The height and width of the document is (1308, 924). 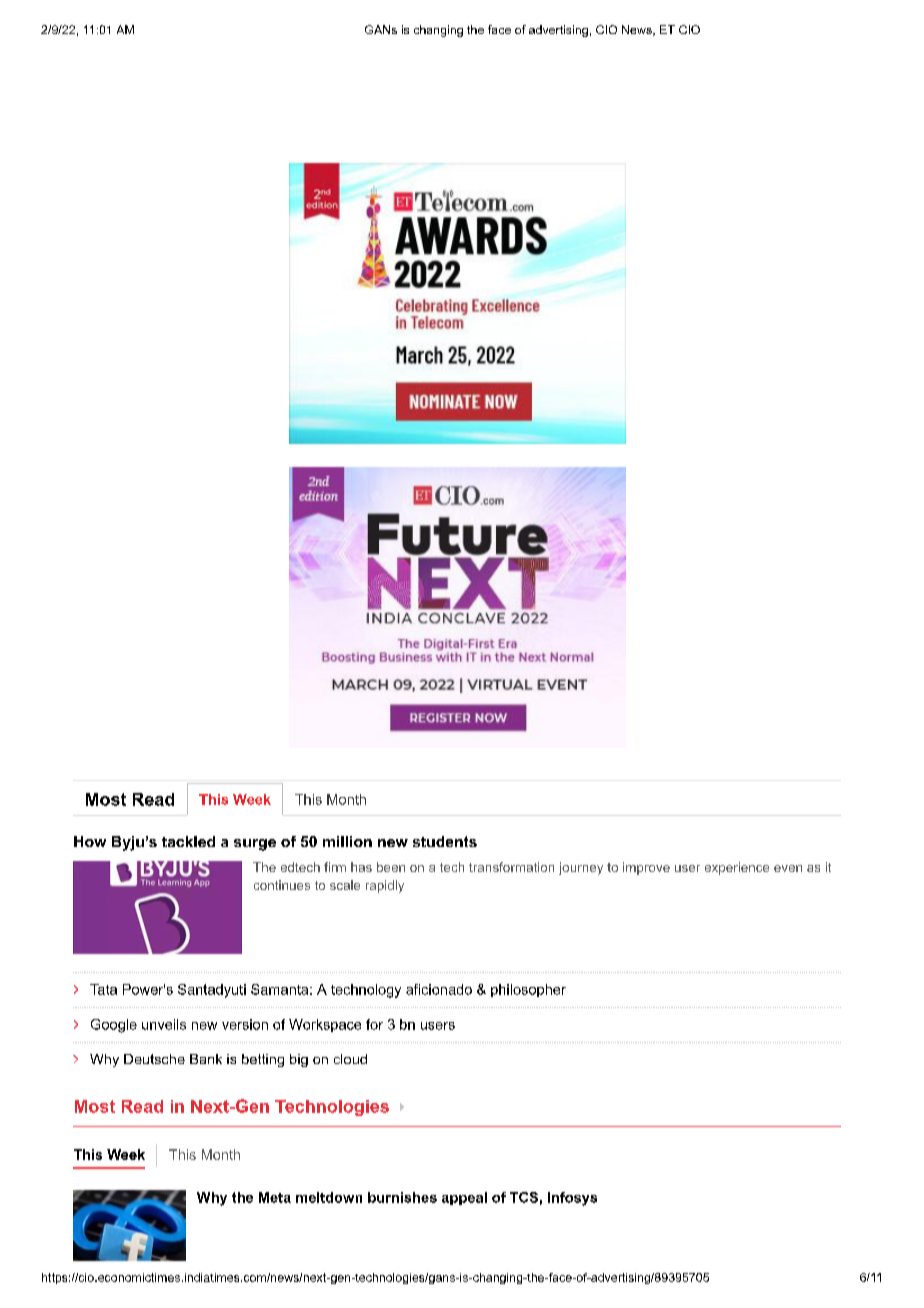 I want to click on students, so click(x=445, y=841).
